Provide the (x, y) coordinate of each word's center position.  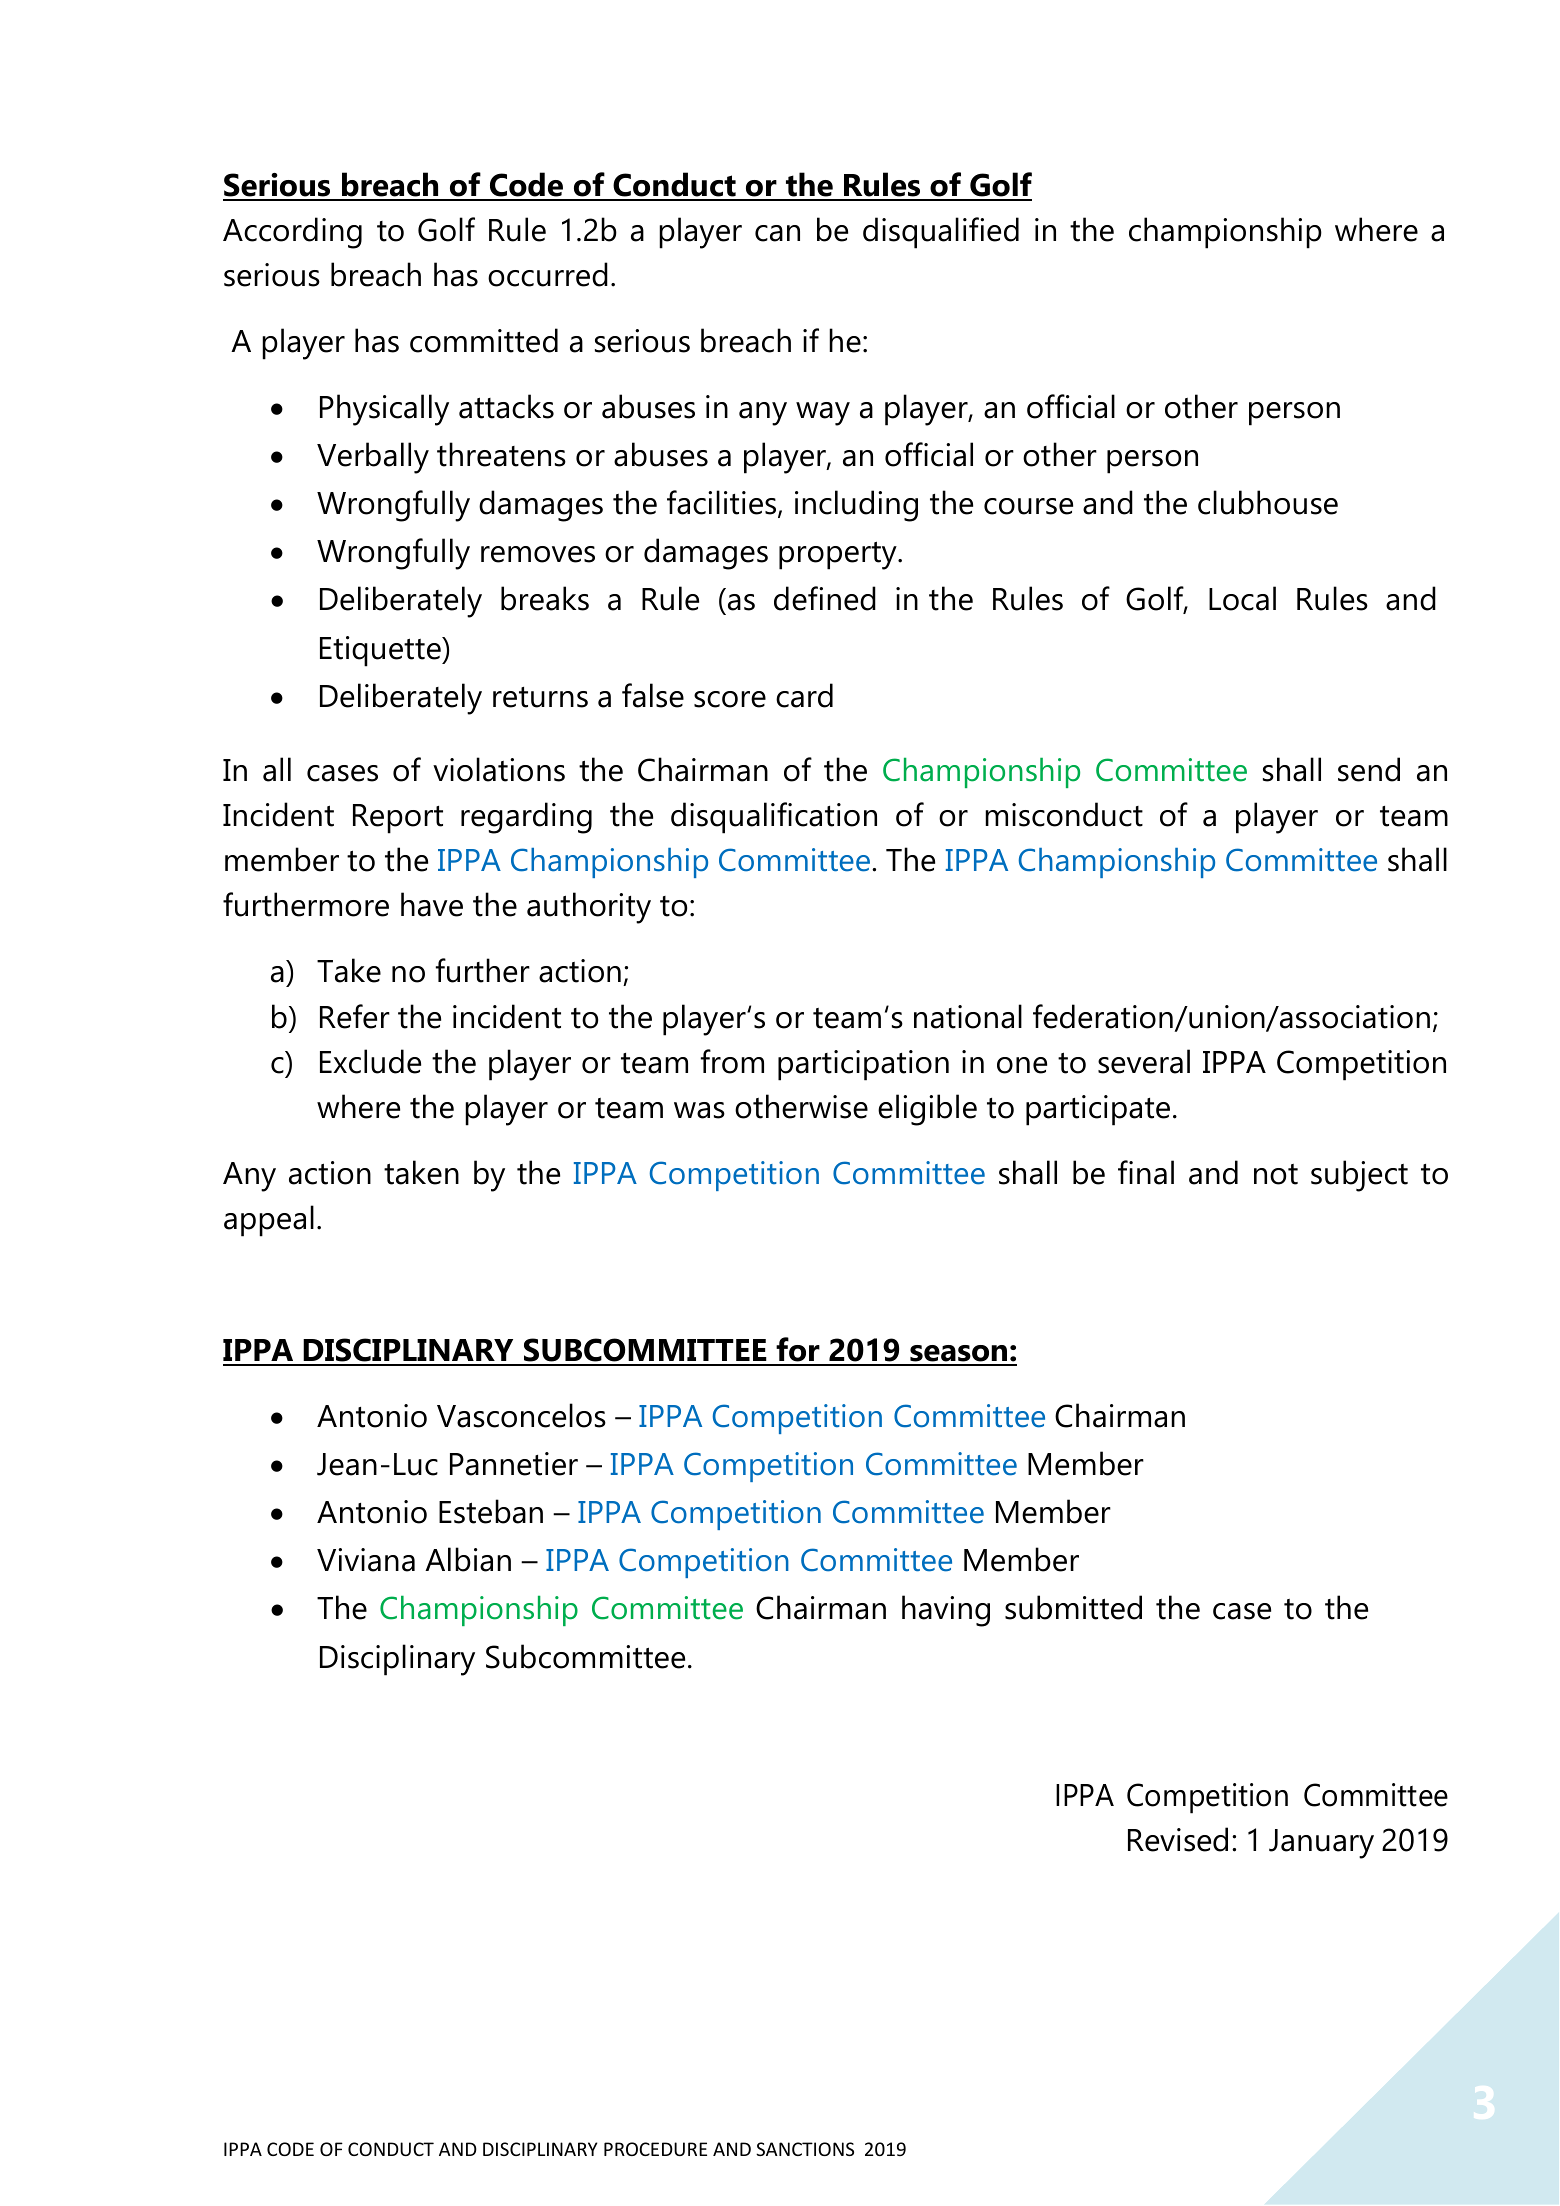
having (946, 1611)
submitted (1073, 1607)
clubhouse (1268, 502)
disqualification (774, 818)
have (432, 904)
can (777, 233)
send (1369, 769)
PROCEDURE (655, 2149)
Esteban (491, 1511)
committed (484, 340)
